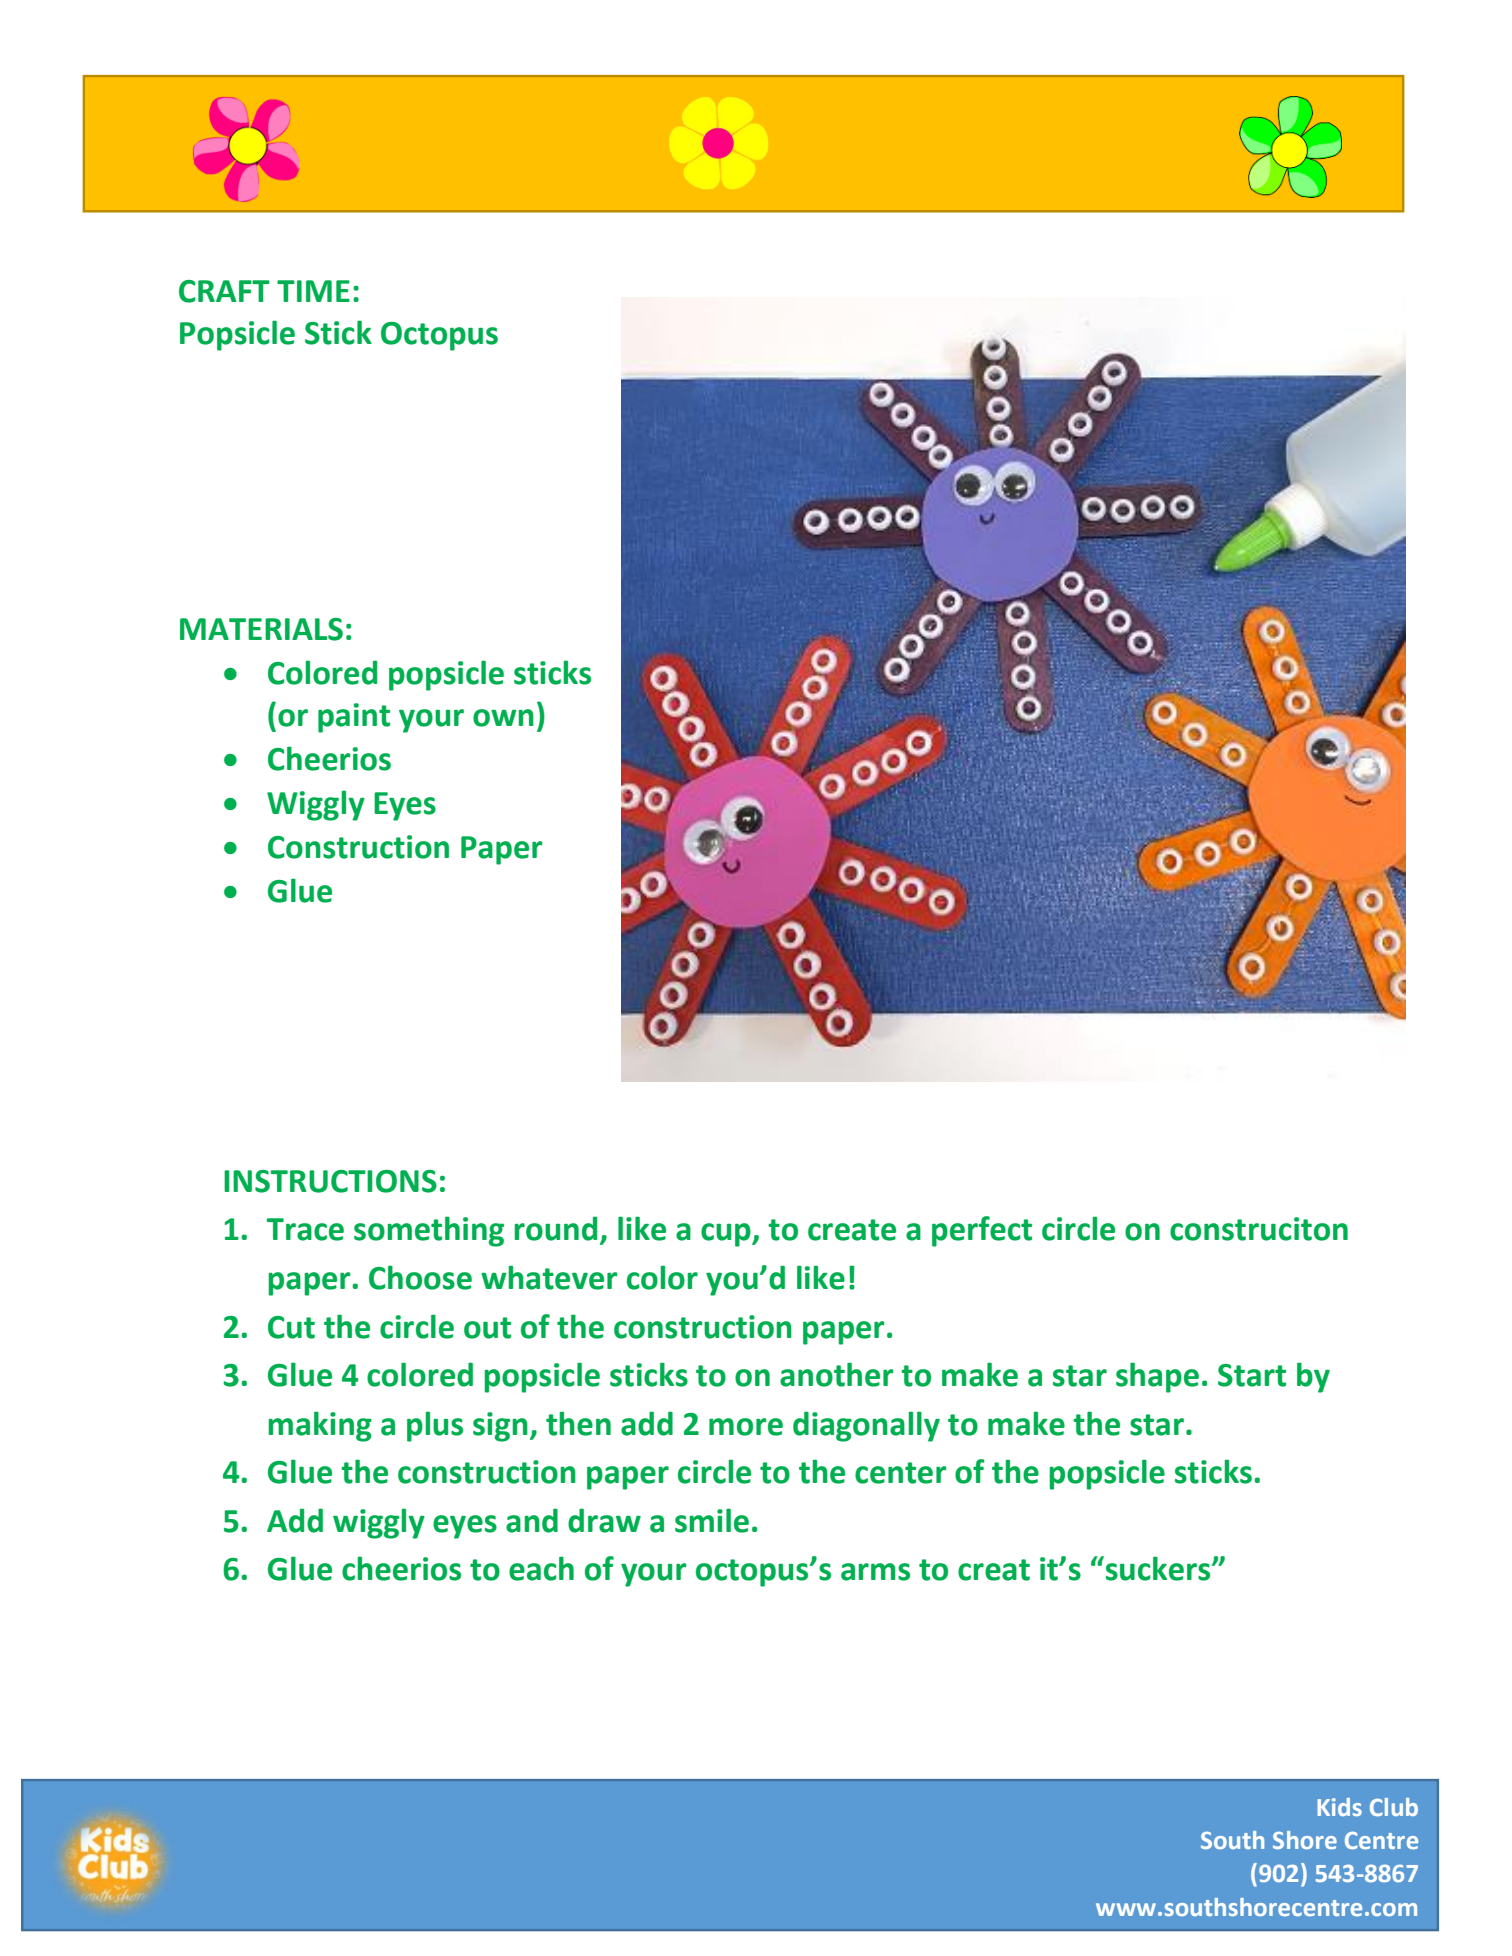 This document has height=1956, width=1512. What do you see at coordinates (261, 629) in the document?
I see `MATERIALS` at bounding box center [261, 629].
